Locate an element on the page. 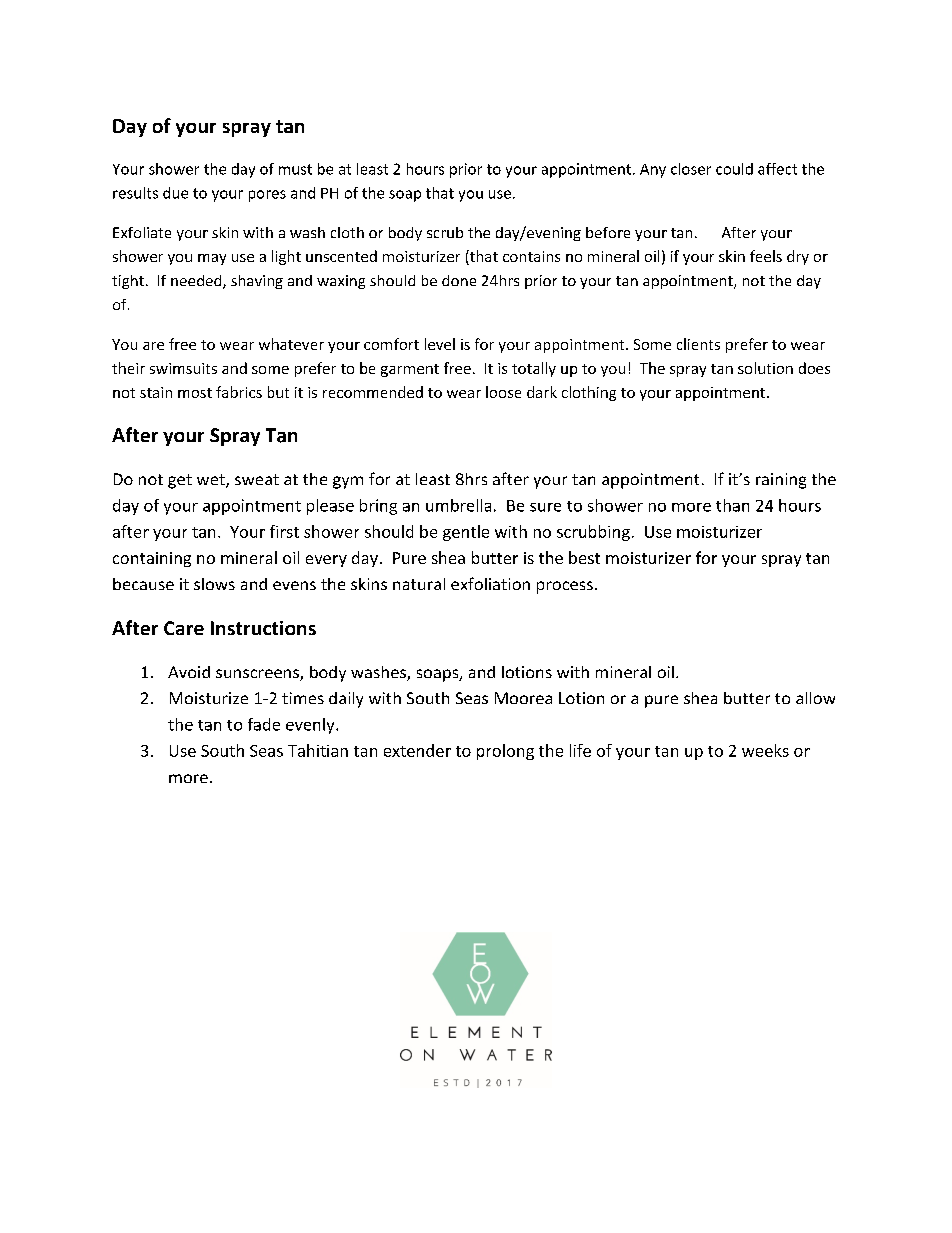 This document has height=1233, width=952. could is located at coordinates (734, 169).
